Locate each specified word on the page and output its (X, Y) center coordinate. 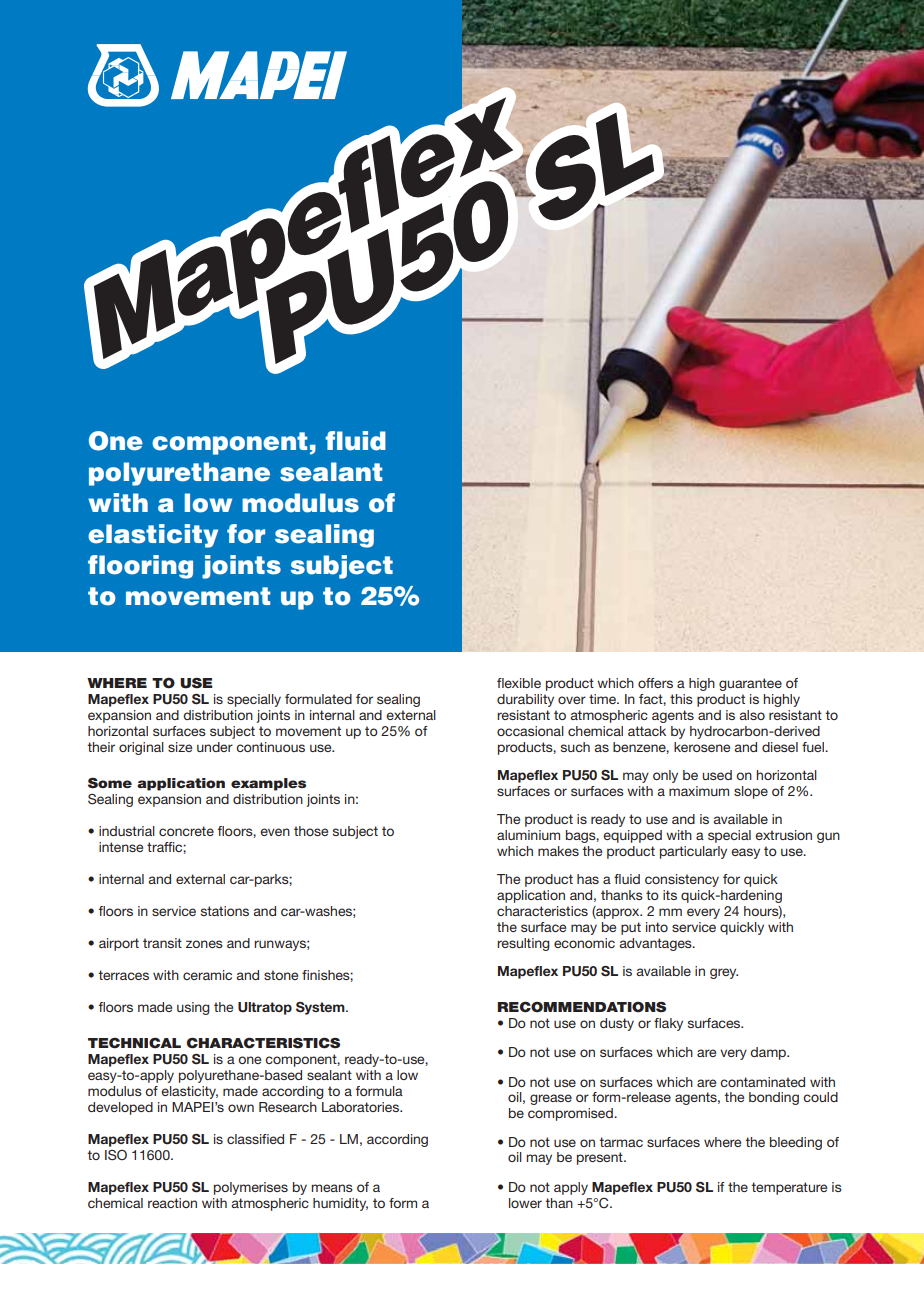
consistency (682, 880)
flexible (519, 683)
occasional (530, 731)
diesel (780, 747)
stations (225, 911)
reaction (172, 1203)
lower (525, 1203)
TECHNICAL (134, 1043)
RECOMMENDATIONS (581, 1007)
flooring (140, 567)
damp (769, 1053)
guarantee (750, 684)
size (180, 747)
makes (558, 851)
